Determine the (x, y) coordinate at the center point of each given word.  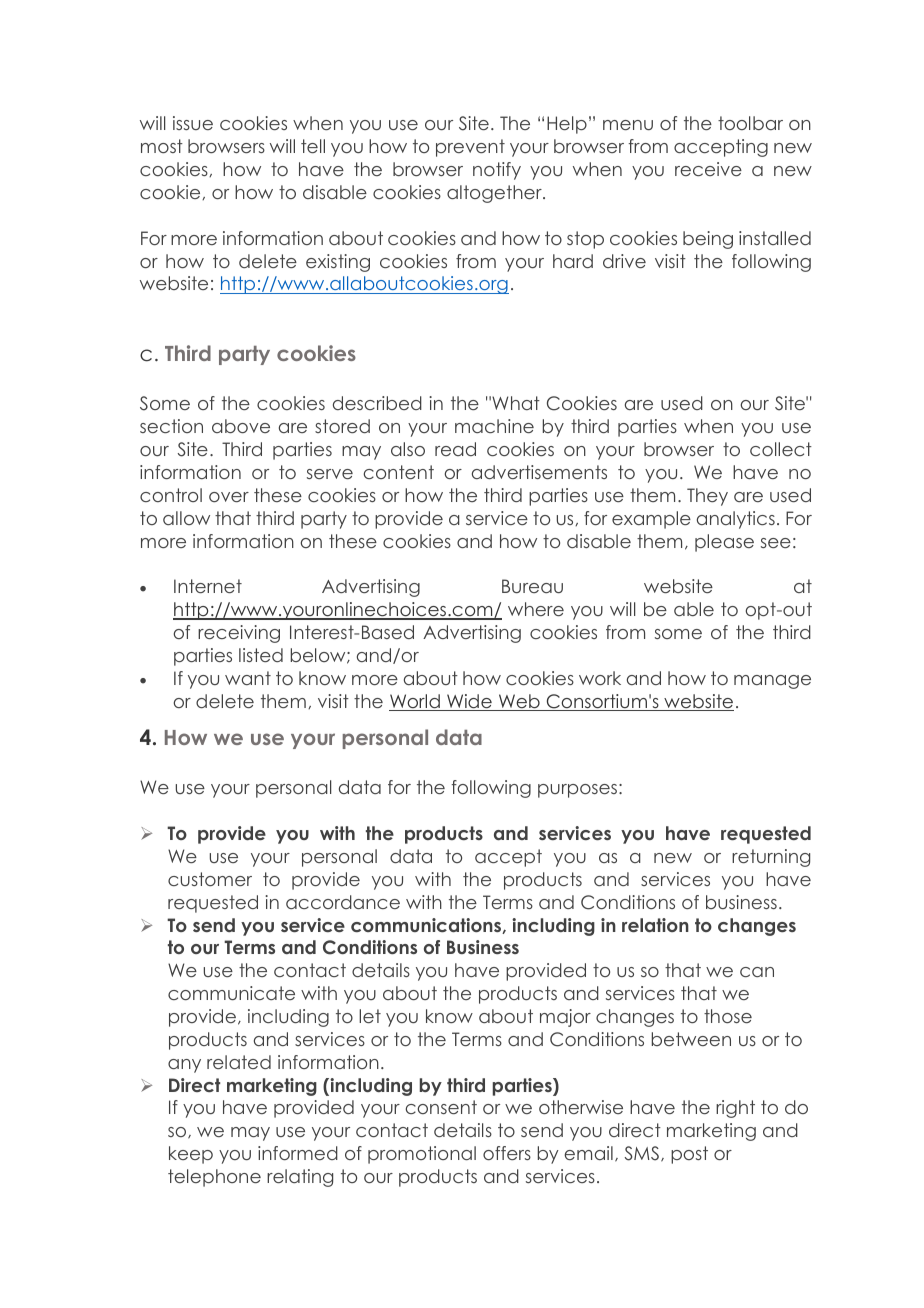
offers (507, 1153)
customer (210, 879)
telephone (214, 1178)
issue (193, 123)
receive (708, 169)
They (707, 497)
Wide (469, 702)
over (229, 497)
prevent (470, 148)
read (455, 449)
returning (771, 858)
